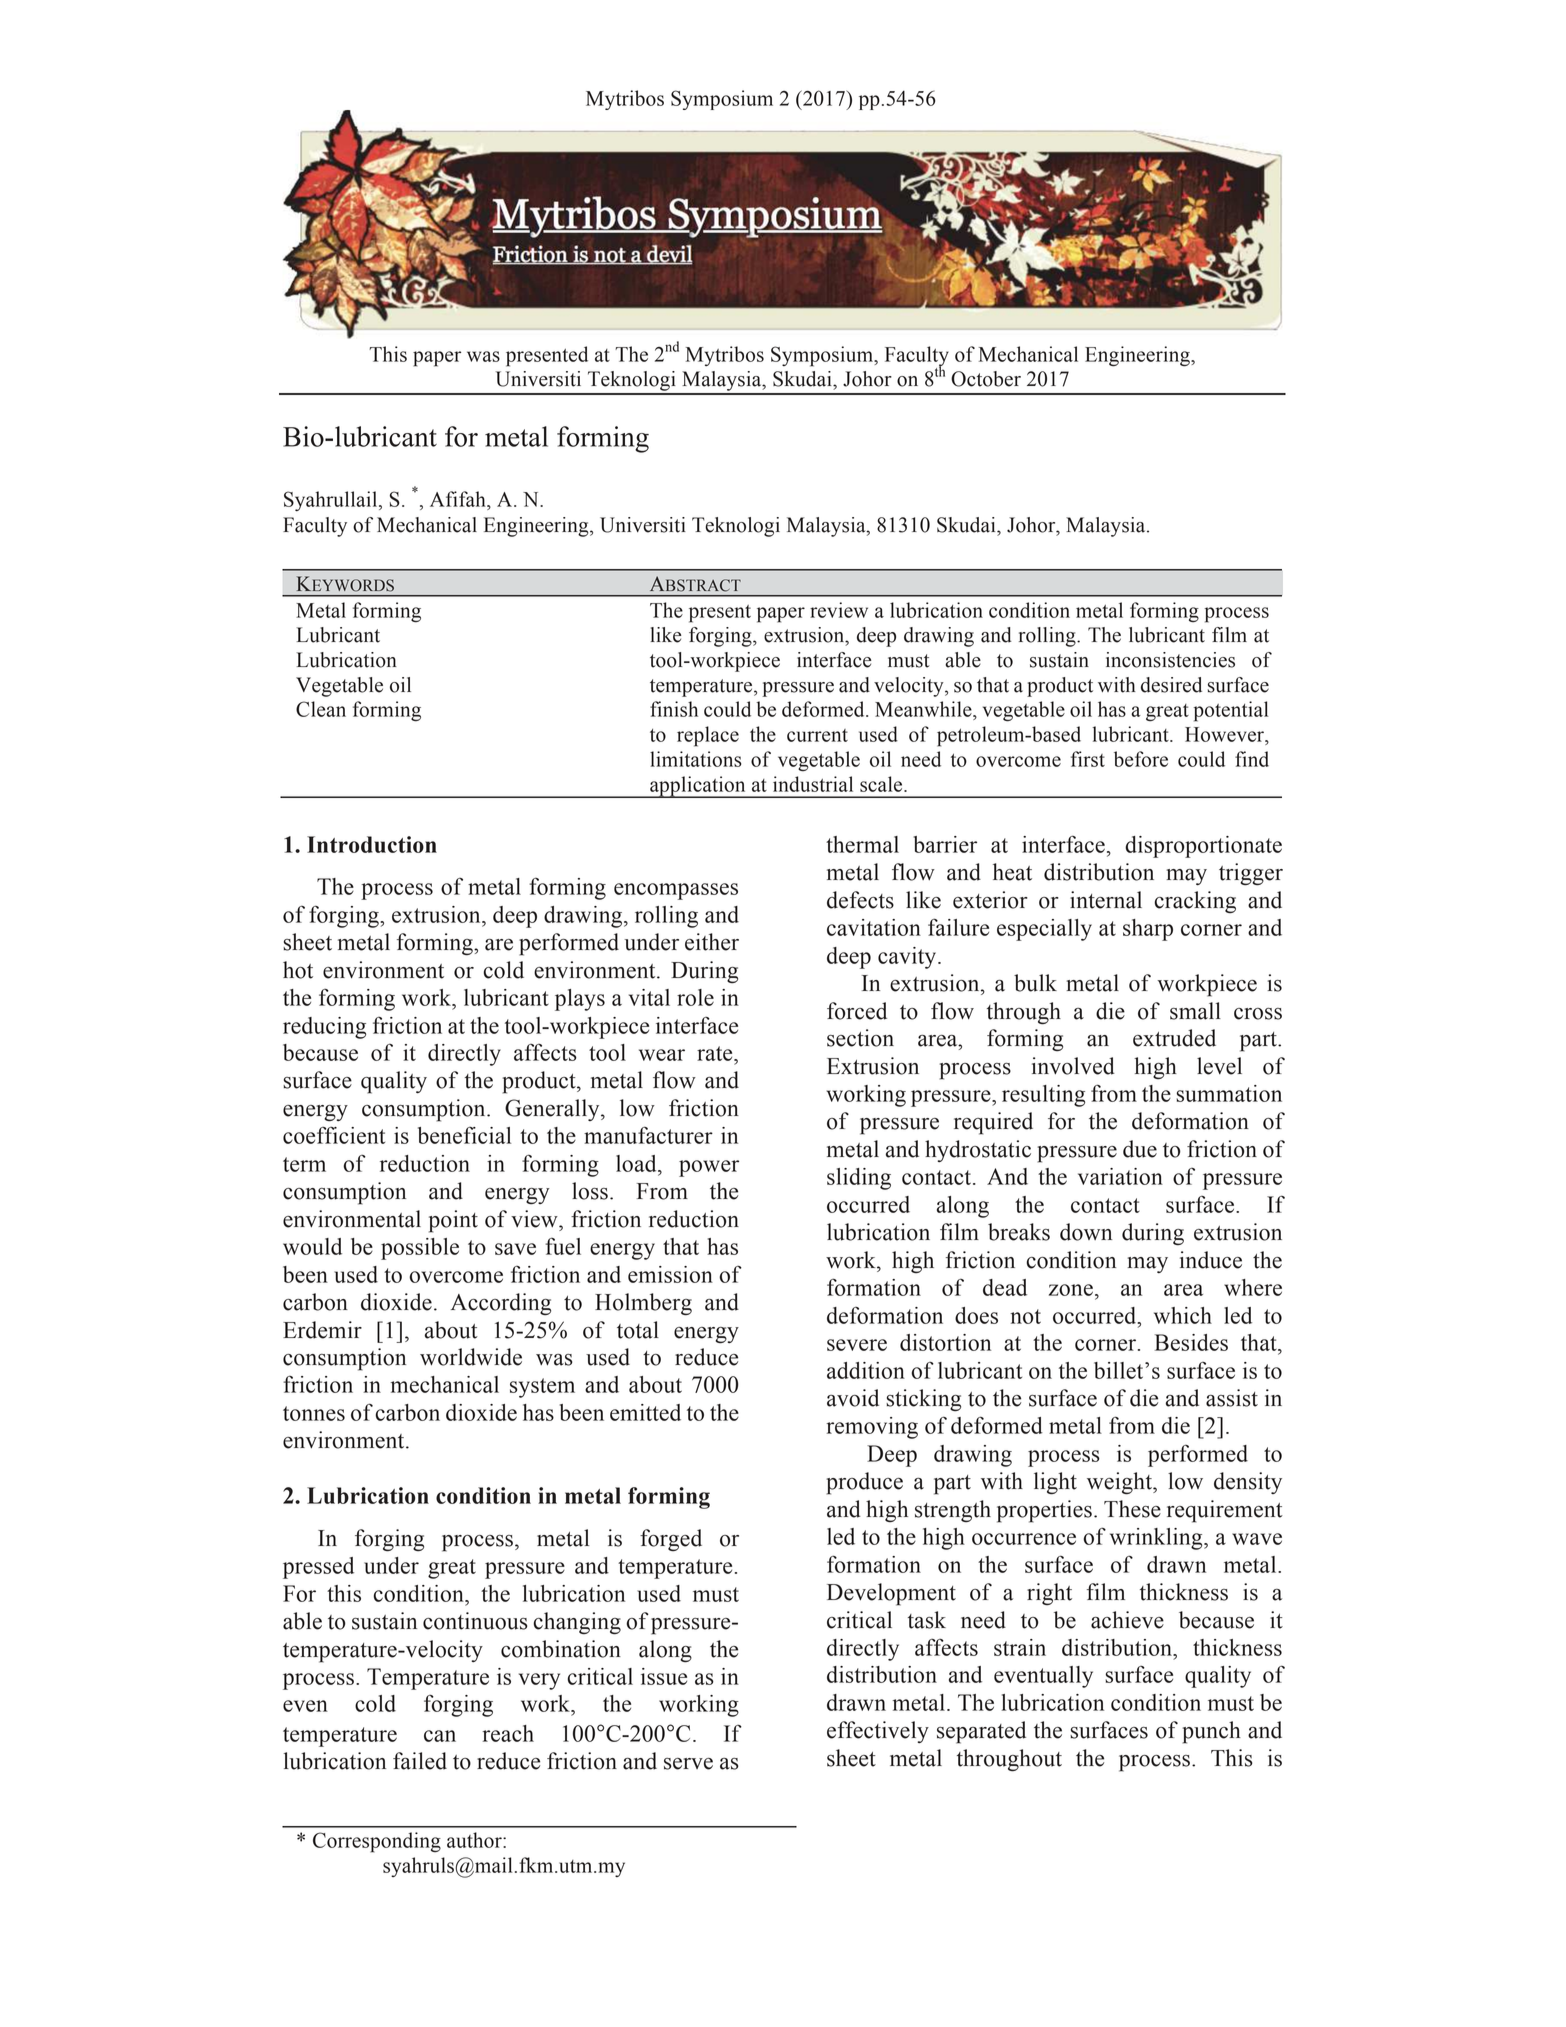 The height and width of the screenshot is (2027, 1566). What do you see at coordinates (986, 379) in the screenshot?
I see `October` at bounding box center [986, 379].
